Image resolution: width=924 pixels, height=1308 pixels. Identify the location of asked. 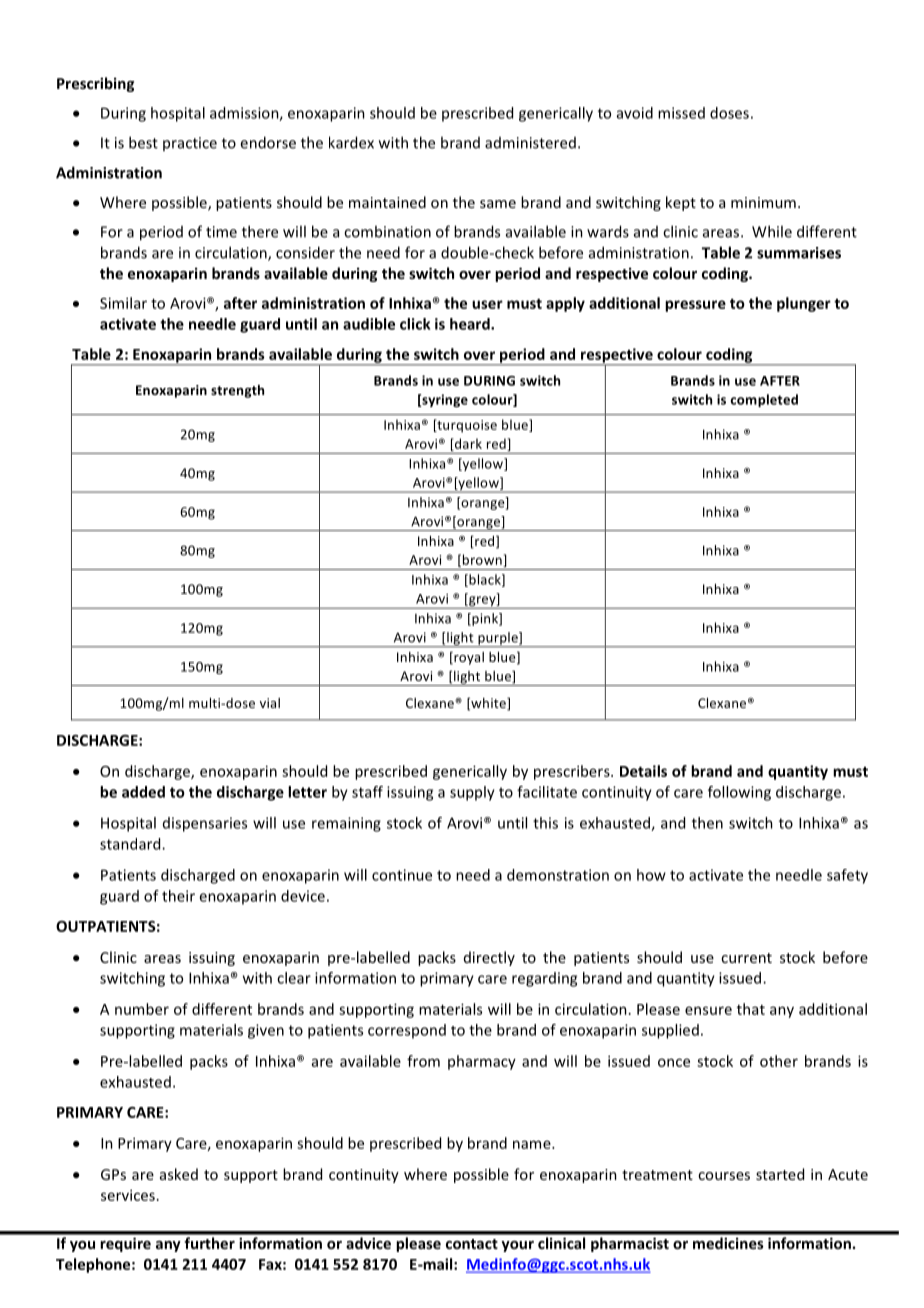
(179, 1174).
